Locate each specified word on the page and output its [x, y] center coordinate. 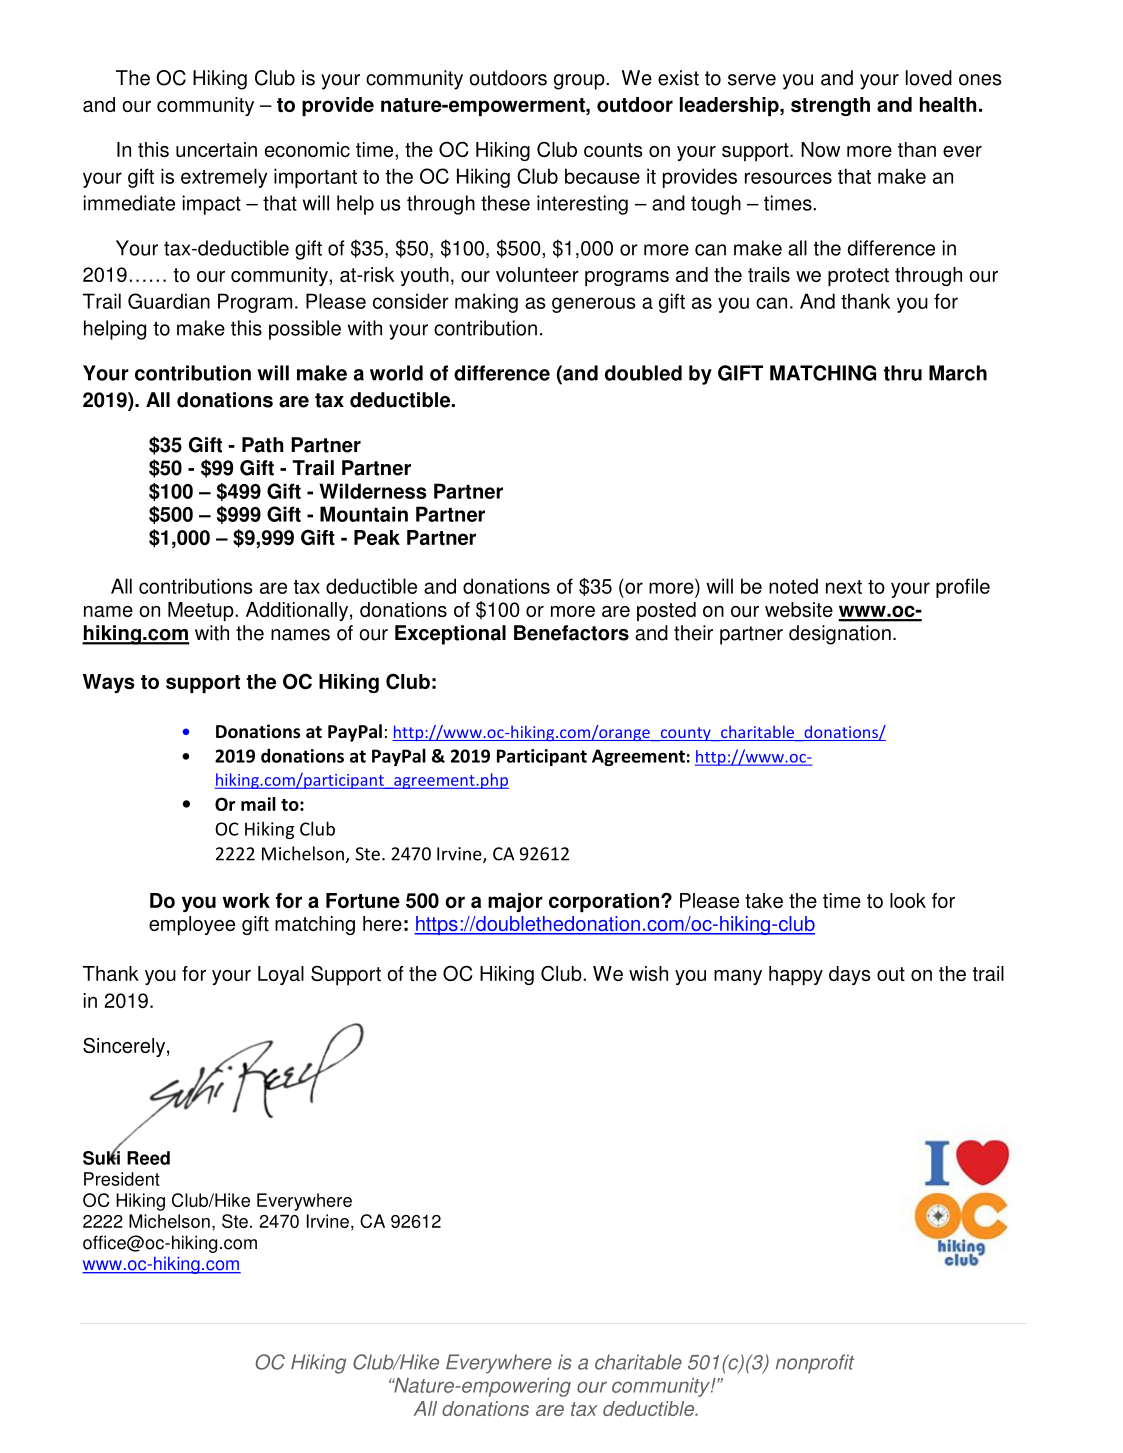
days [850, 975]
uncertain [216, 149]
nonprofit [815, 1364]
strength [830, 106]
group [580, 82]
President [122, 1179]
